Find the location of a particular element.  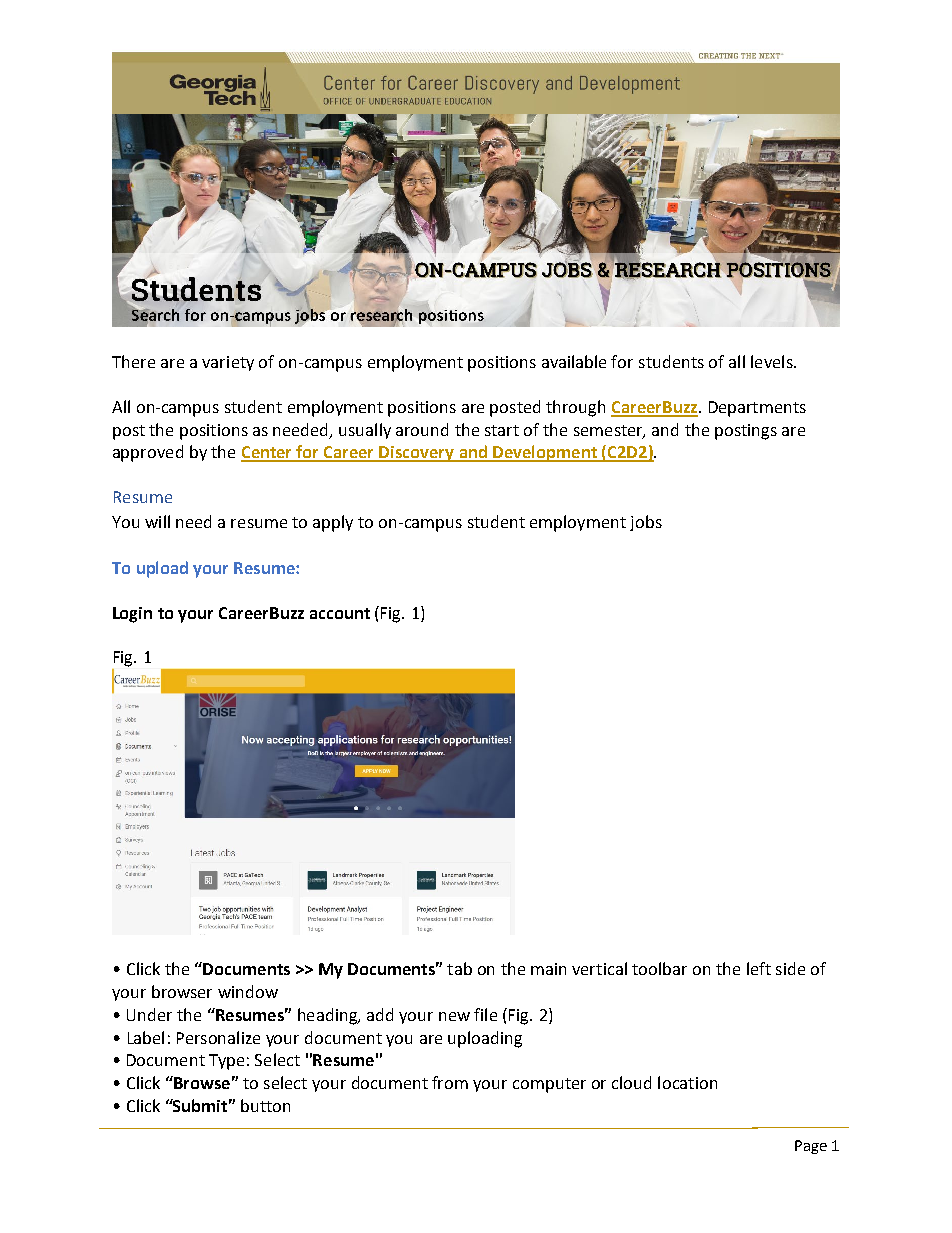

Departments is located at coordinates (757, 409).
